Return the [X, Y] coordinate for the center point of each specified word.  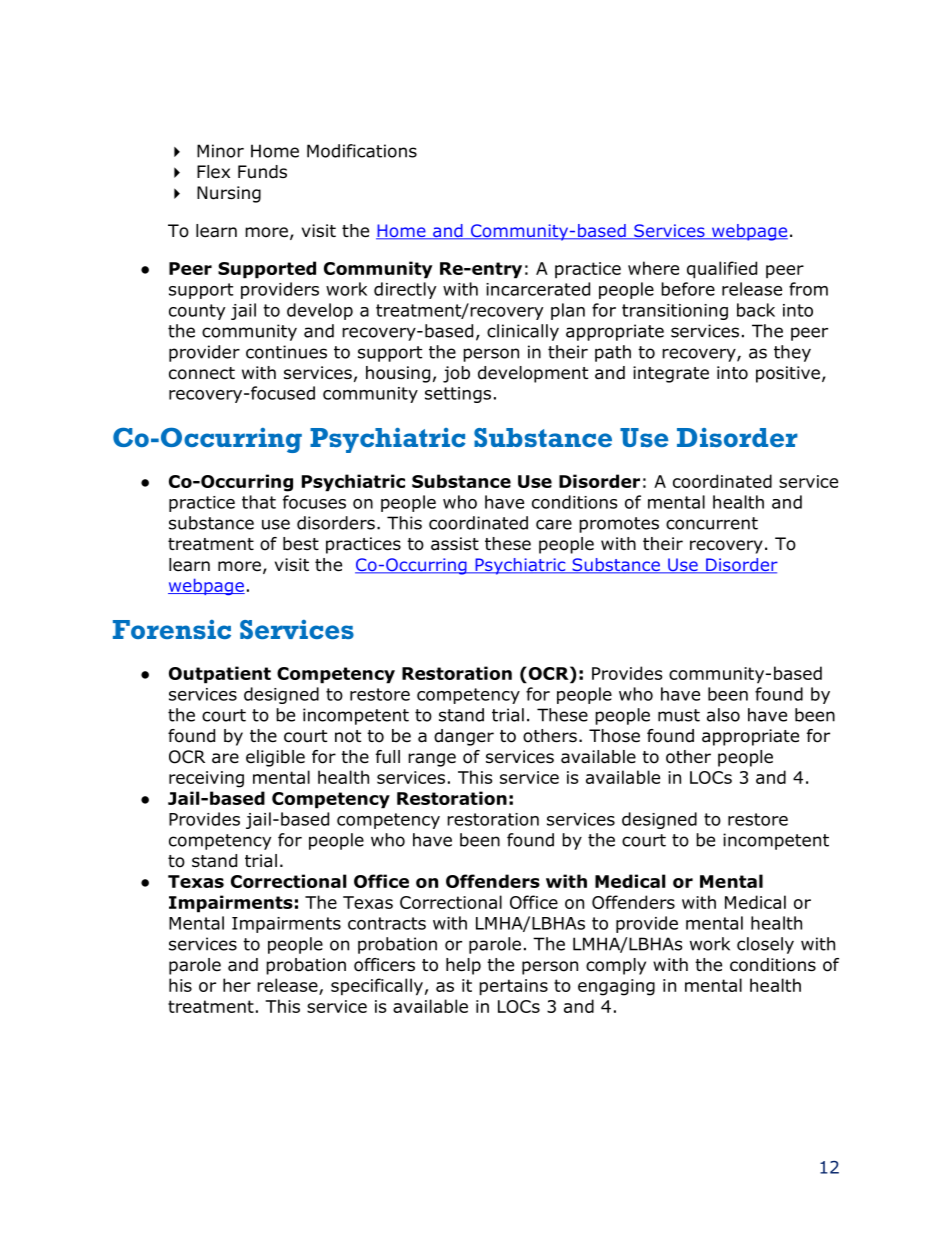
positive [788, 374]
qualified [722, 270]
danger [464, 737]
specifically [377, 987]
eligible [275, 758]
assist [455, 544]
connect [202, 373]
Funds [262, 172]
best [301, 544]
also [723, 715]
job [456, 374]
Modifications [362, 151]
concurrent [712, 523]
